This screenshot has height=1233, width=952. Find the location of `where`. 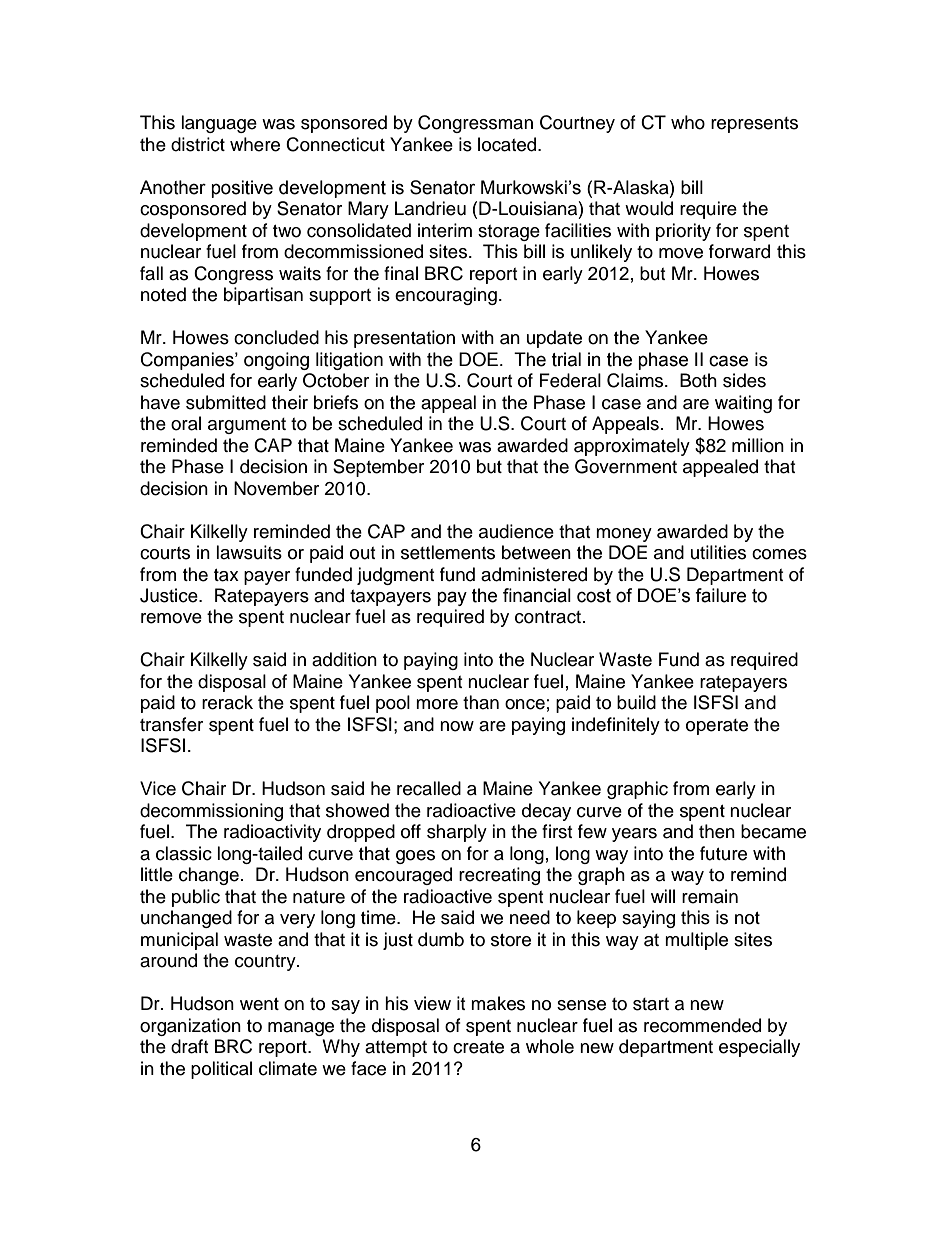

where is located at coordinates (255, 144).
